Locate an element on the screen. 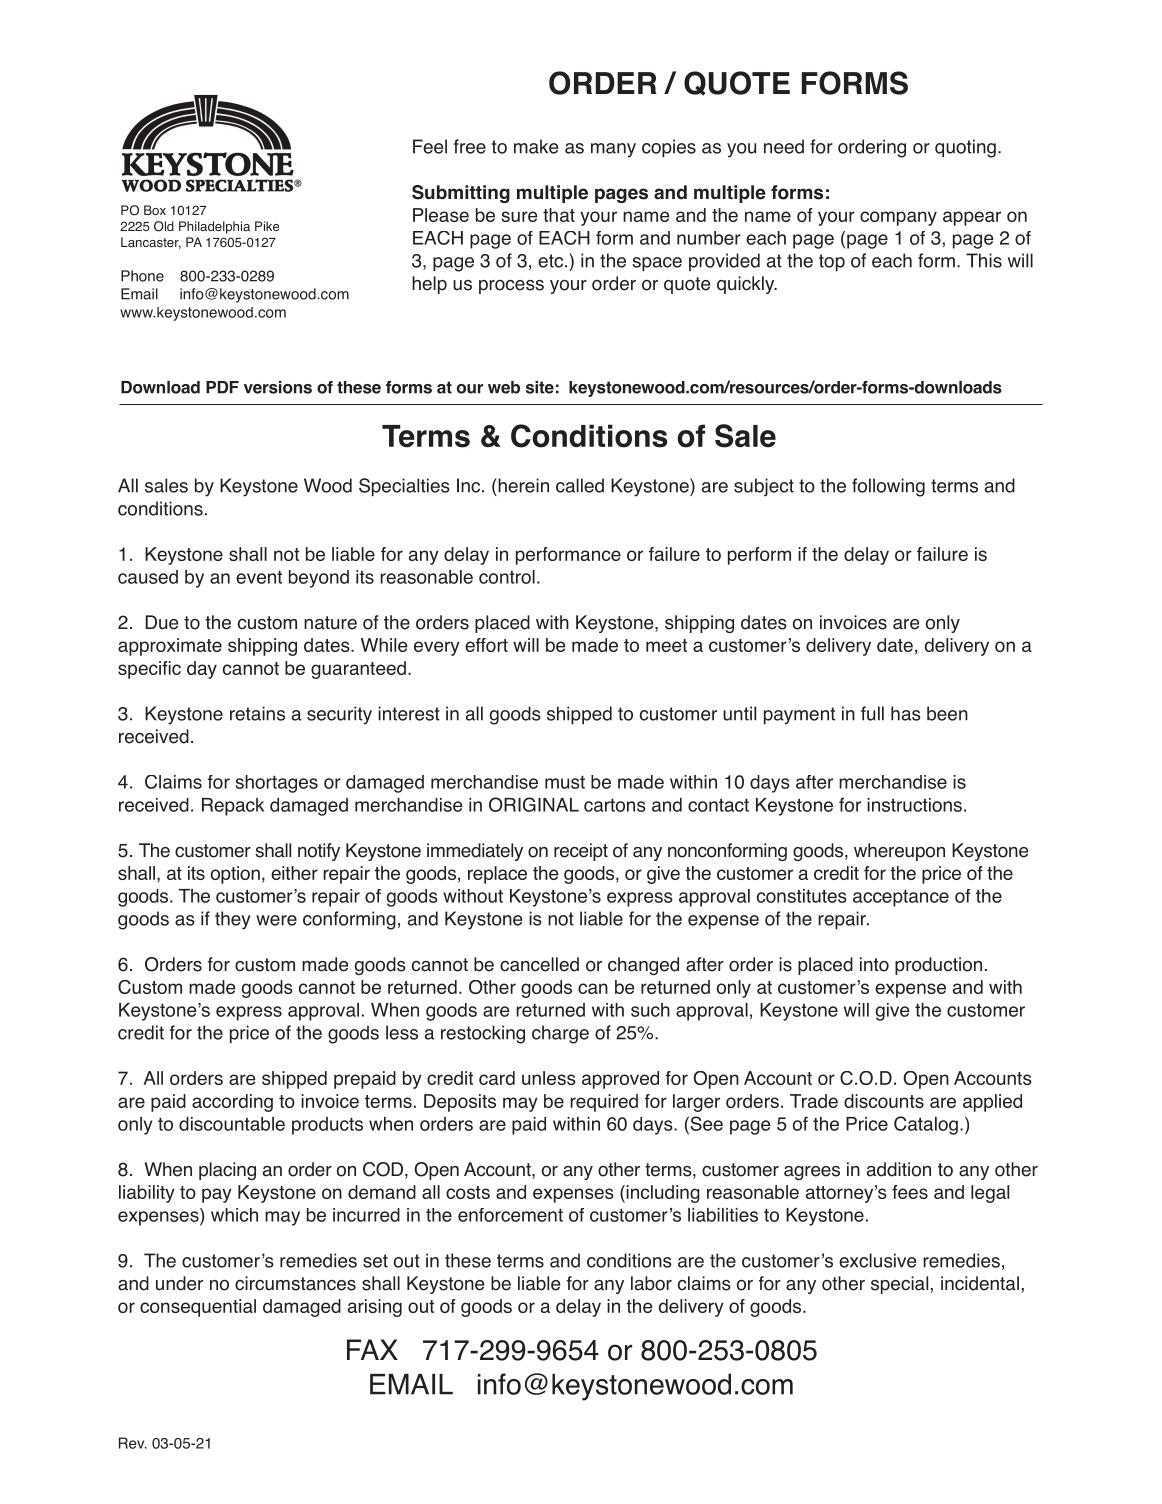 This screenshot has width=1162, height=1504. instructions is located at coordinates (914, 805).
